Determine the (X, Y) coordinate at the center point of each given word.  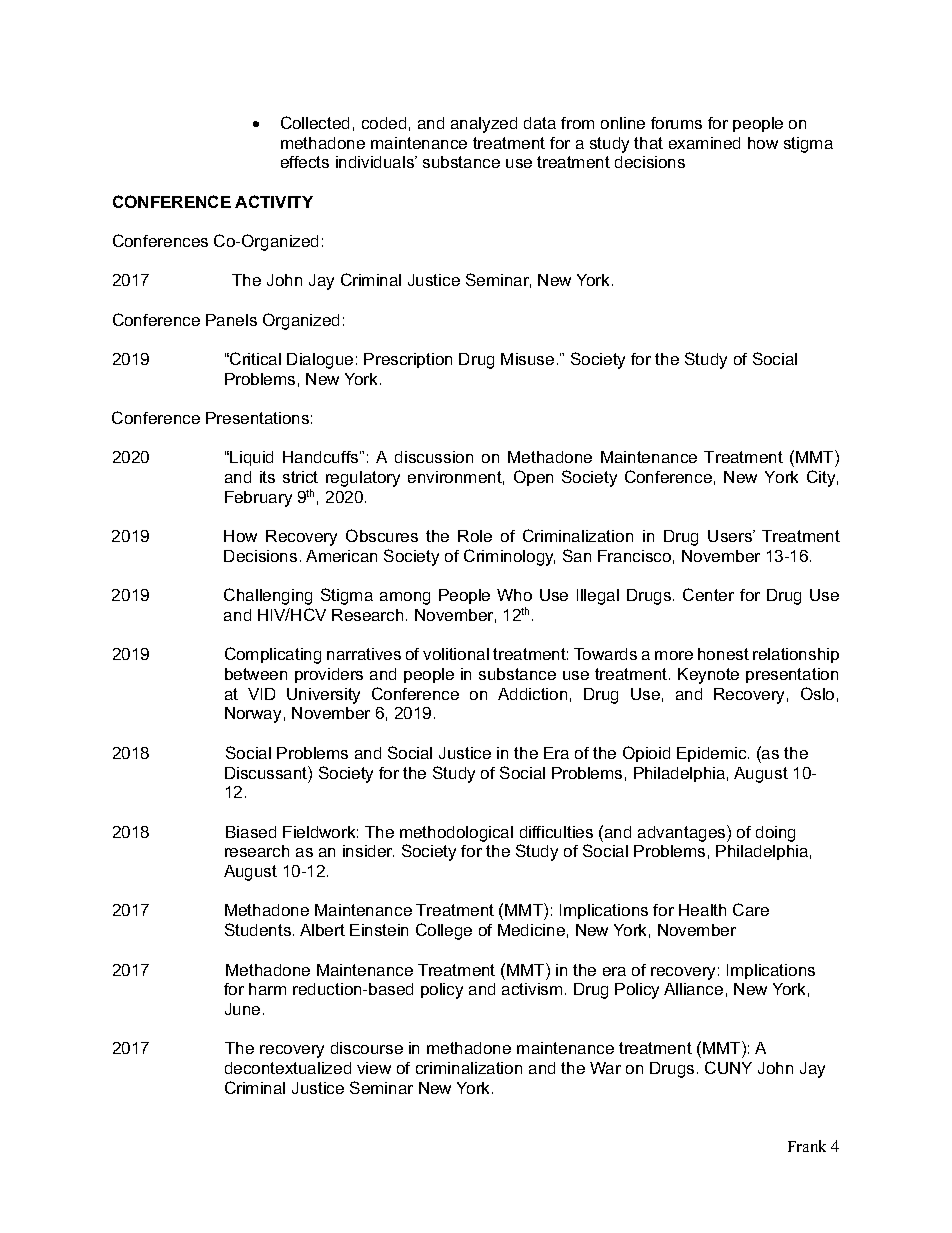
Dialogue (320, 361)
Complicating (273, 655)
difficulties (556, 832)
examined (704, 143)
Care (751, 909)
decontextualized (288, 1068)
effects (305, 162)
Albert (322, 930)
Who (514, 595)
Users (731, 536)
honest (723, 654)
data (540, 123)
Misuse (527, 359)
